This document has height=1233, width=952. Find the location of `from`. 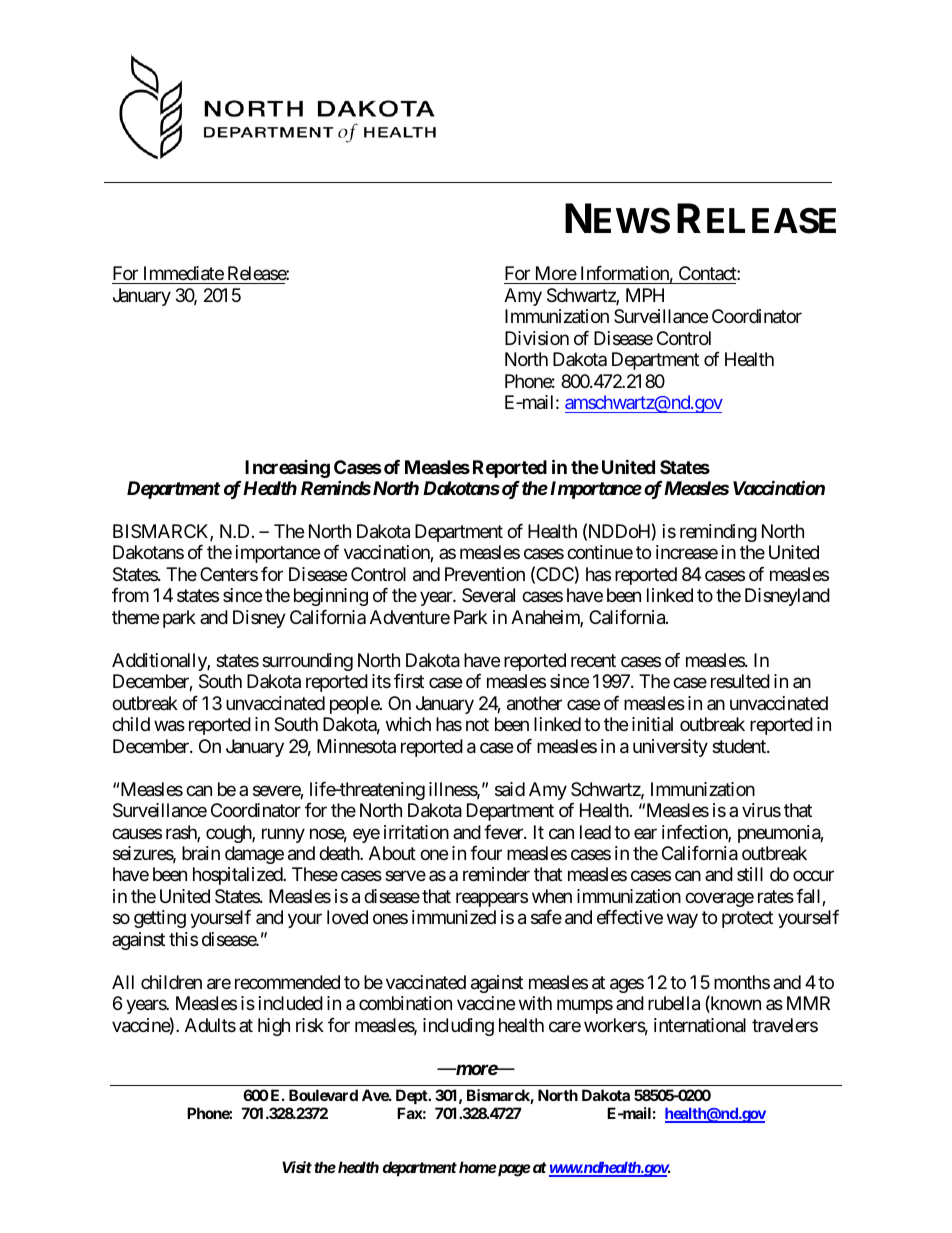

from is located at coordinates (130, 595).
